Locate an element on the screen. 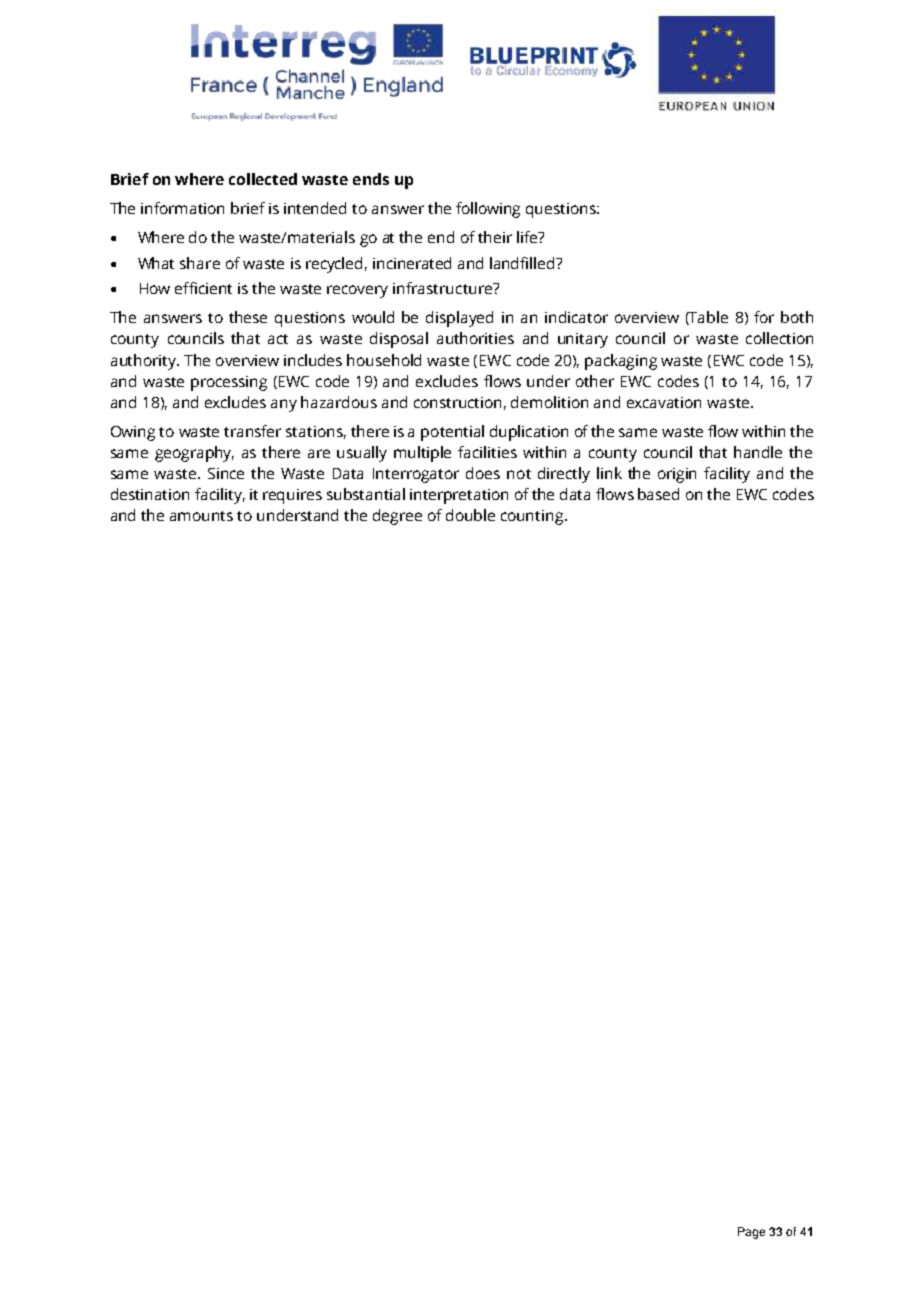 Image resolution: width=924 pixels, height=1308 pixels. both is located at coordinates (797, 317).
